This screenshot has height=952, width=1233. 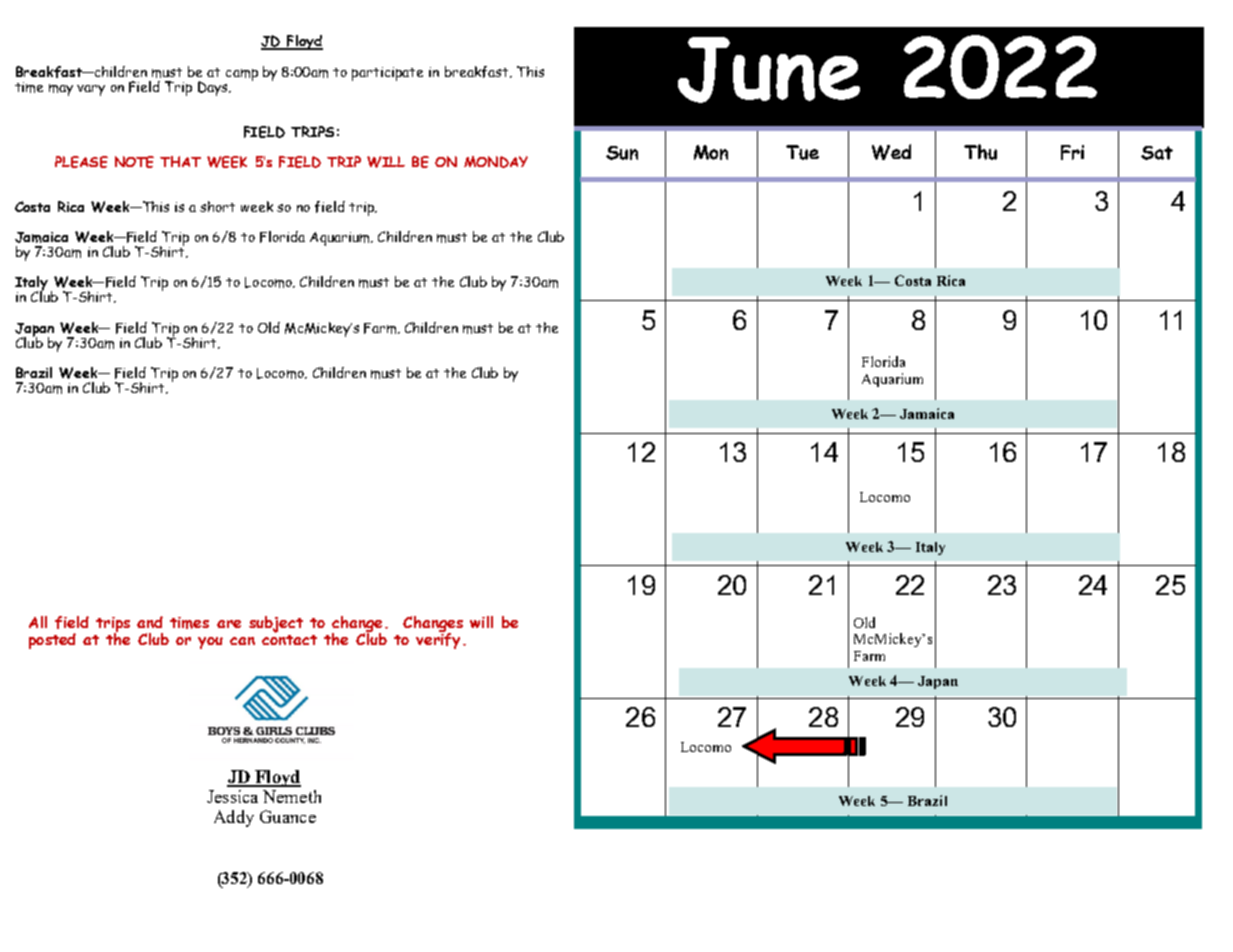 What do you see at coordinates (289, 638) in the screenshot?
I see `contact` at bounding box center [289, 638].
